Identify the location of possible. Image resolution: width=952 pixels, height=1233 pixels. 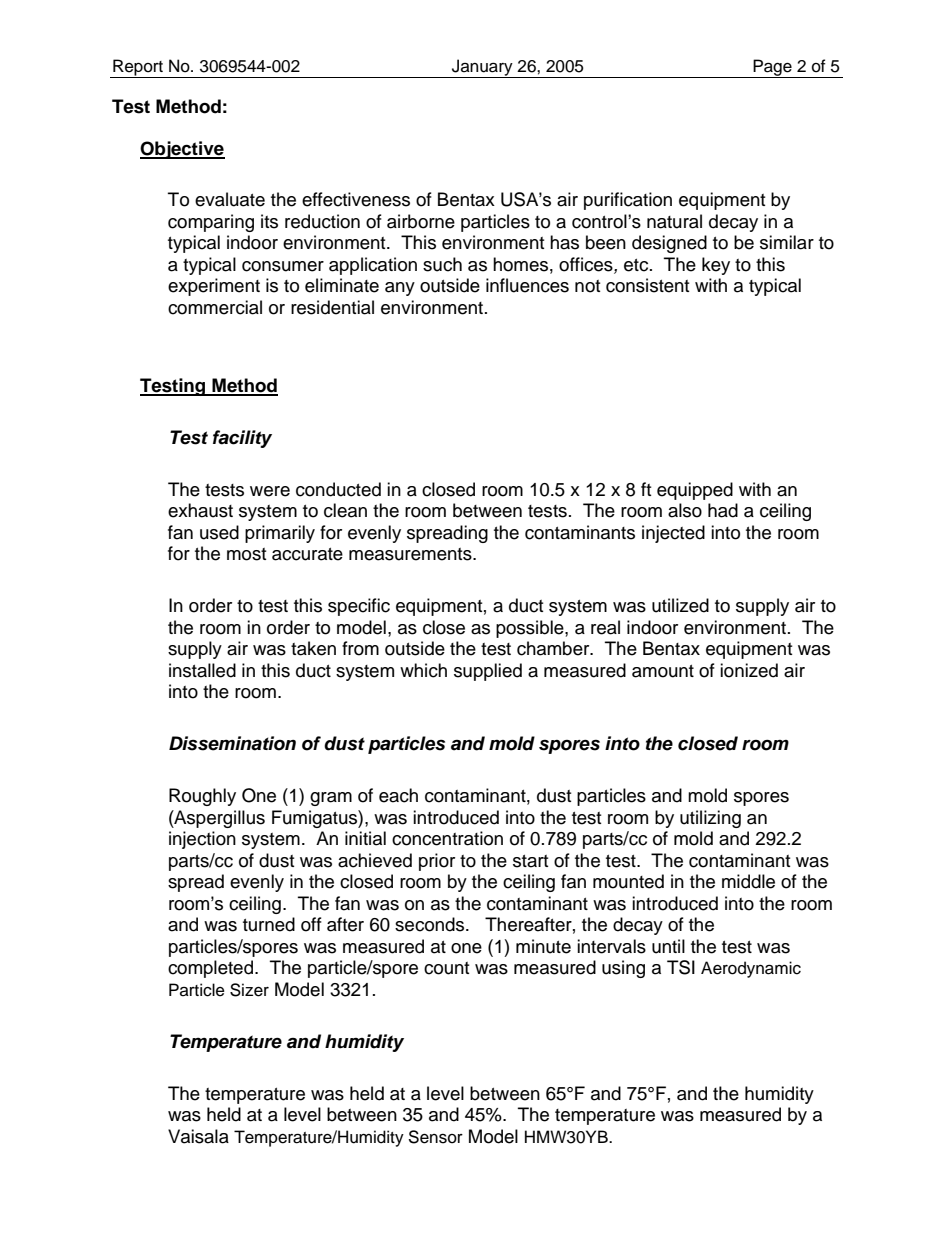
(531, 629).
